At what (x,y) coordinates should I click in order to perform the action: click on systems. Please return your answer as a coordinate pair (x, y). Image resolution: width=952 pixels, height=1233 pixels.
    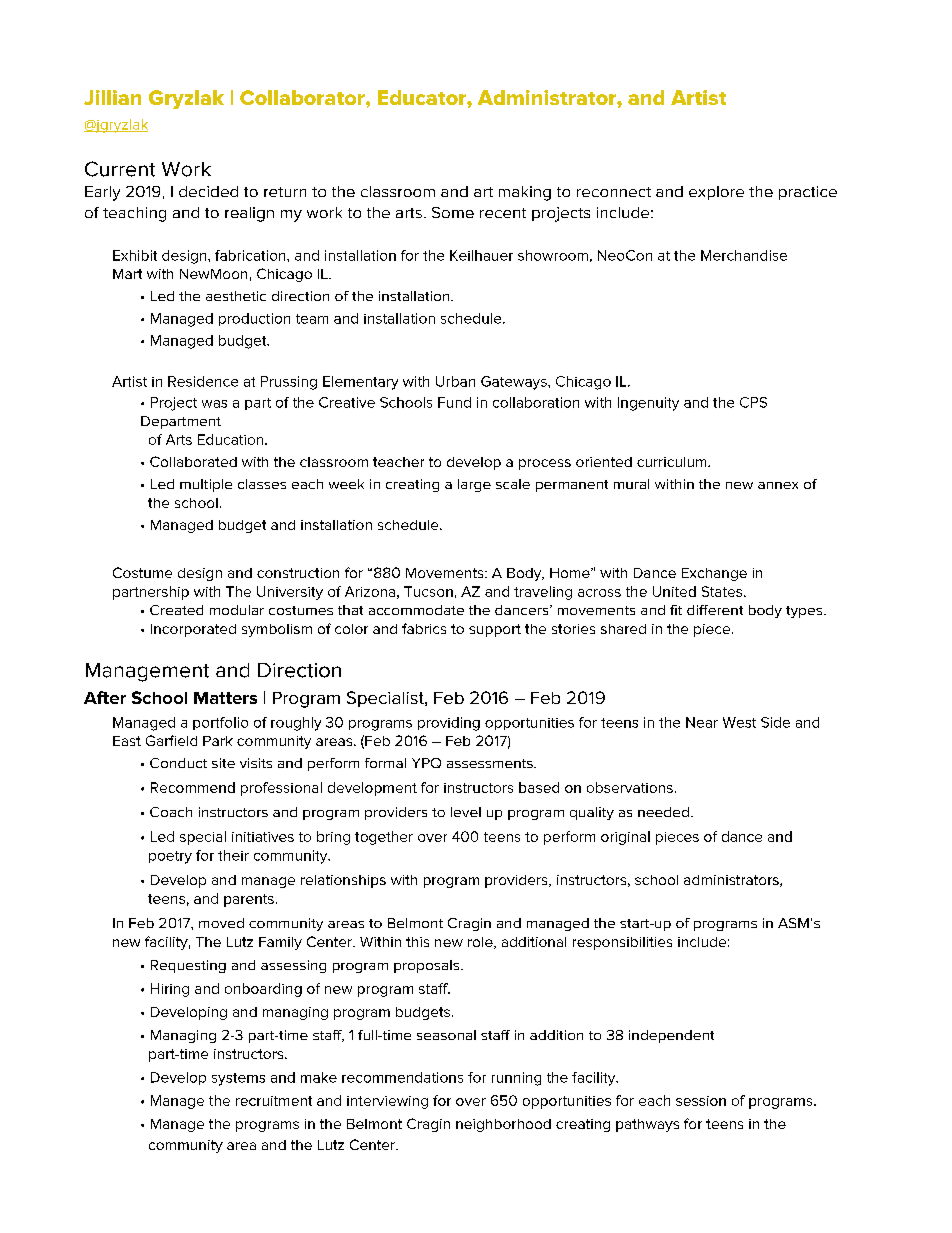
    Looking at the image, I should click on (238, 1079).
